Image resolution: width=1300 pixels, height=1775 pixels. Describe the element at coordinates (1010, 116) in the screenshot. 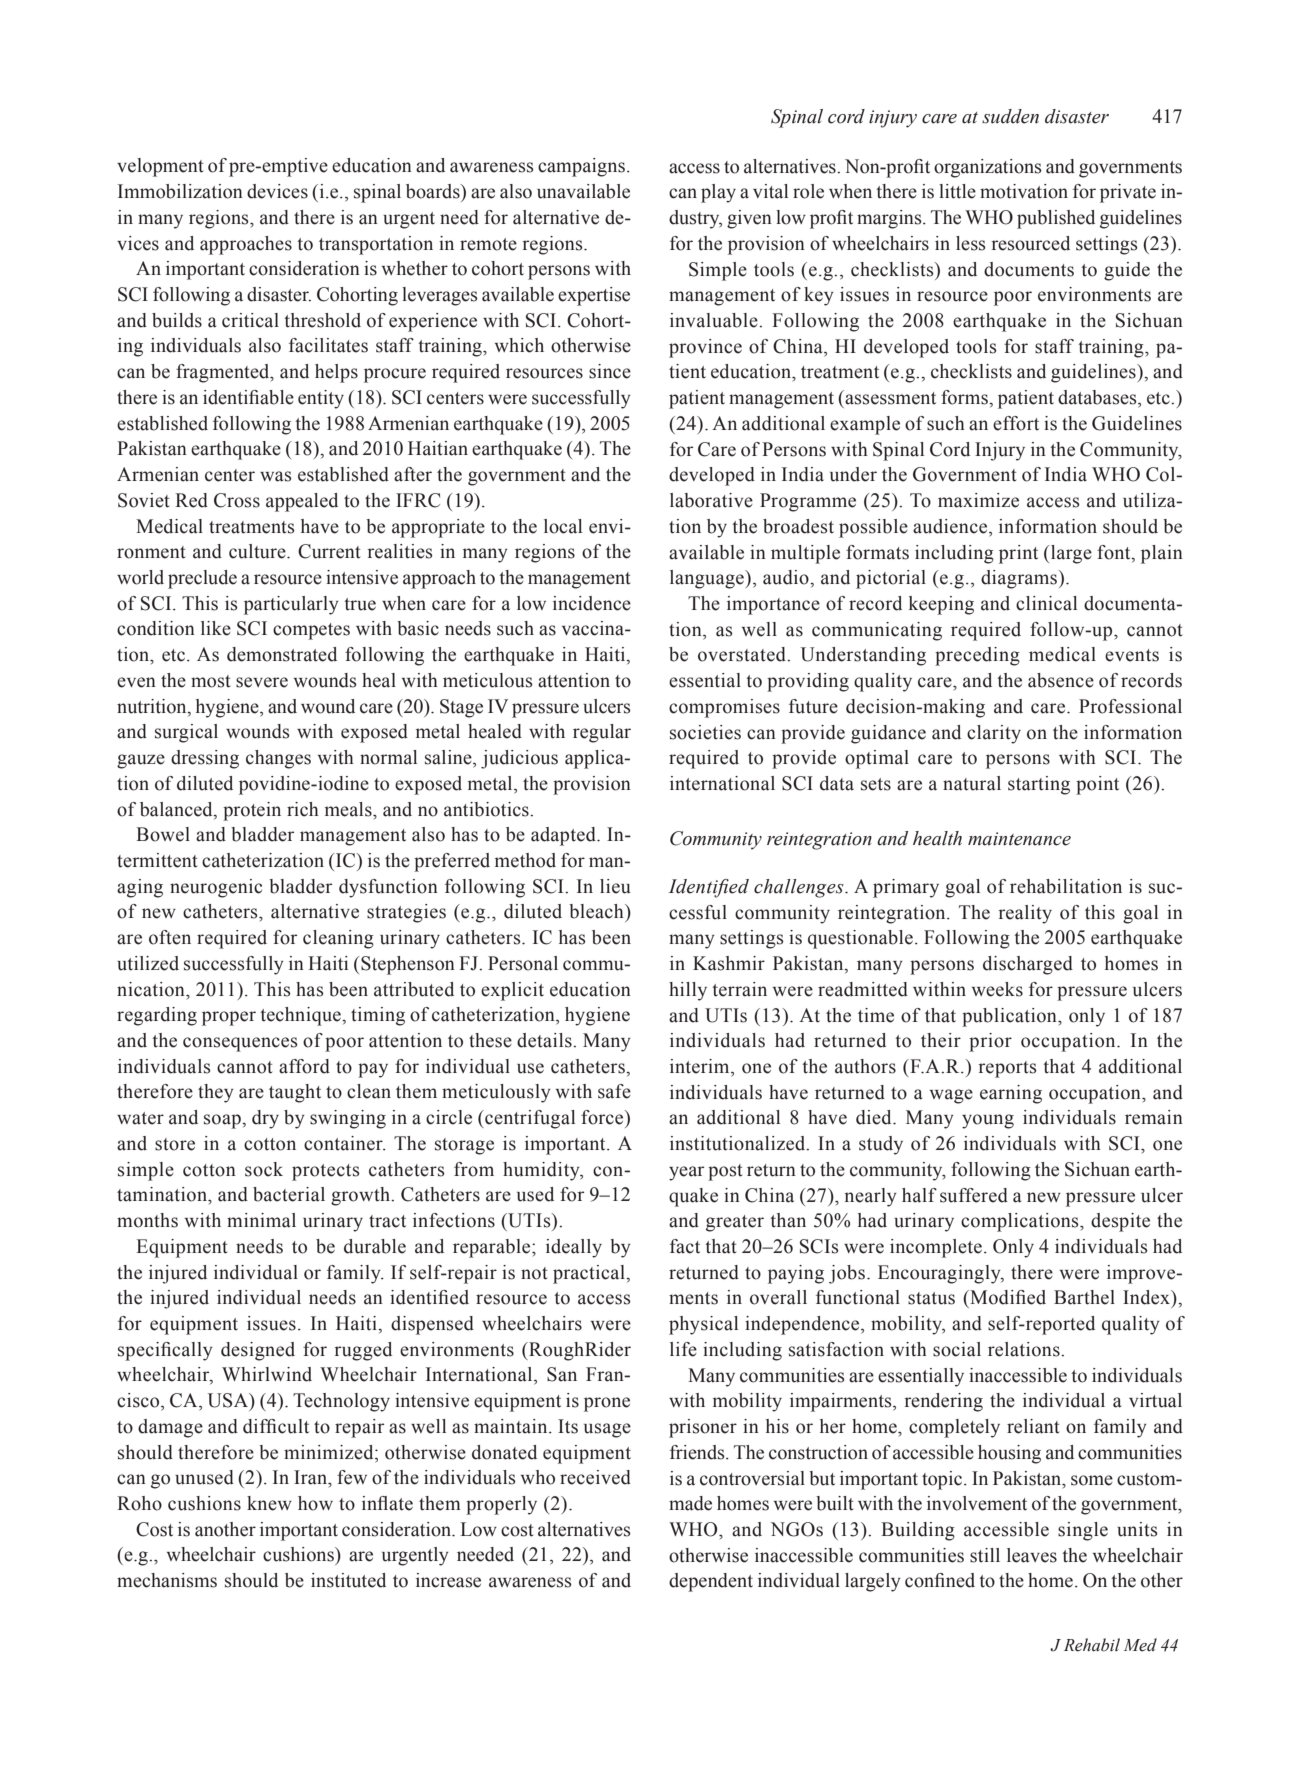

I see `sudden` at that location.
